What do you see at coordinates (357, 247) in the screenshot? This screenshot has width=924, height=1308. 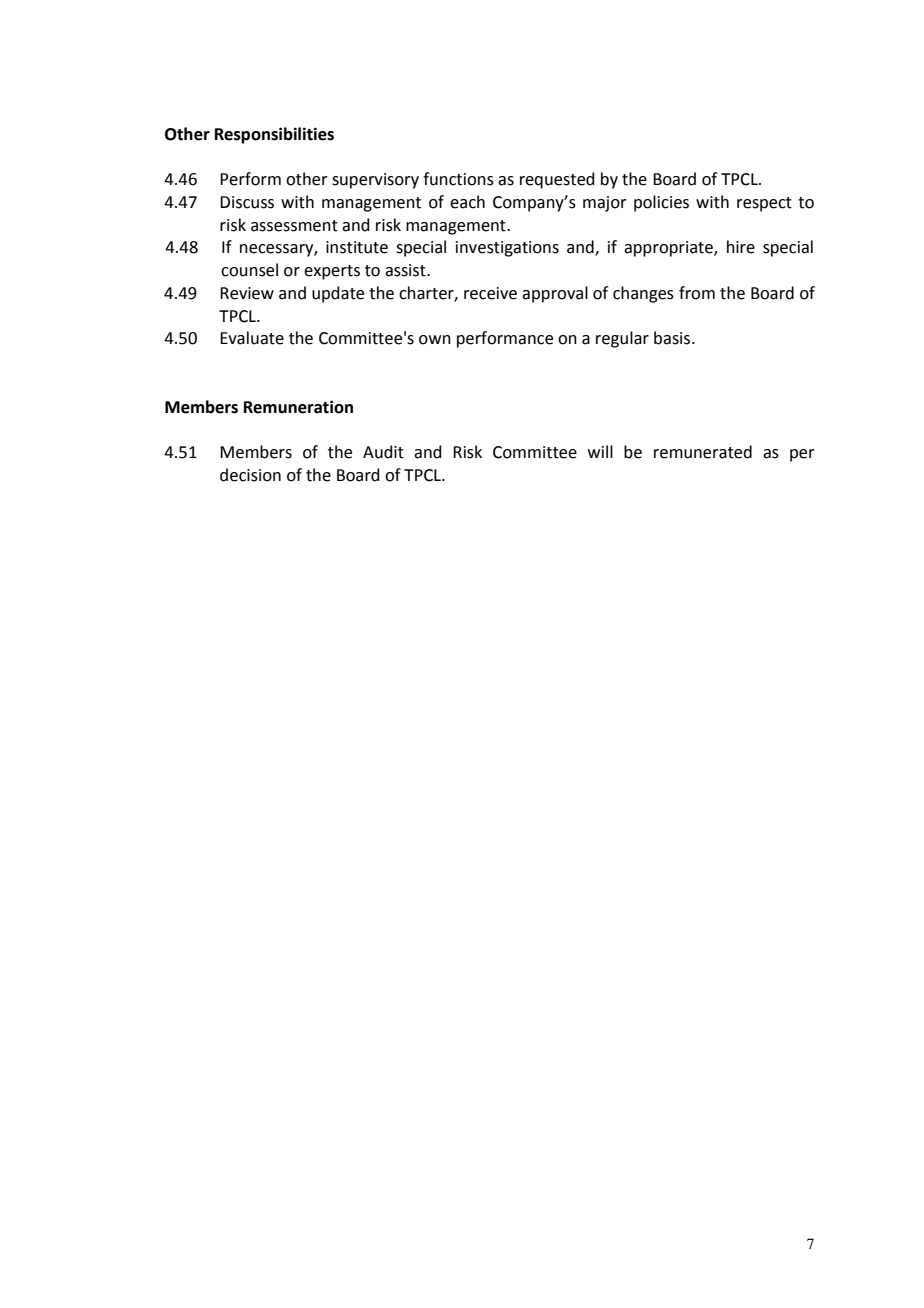 I see `institute` at bounding box center [357, 247].
